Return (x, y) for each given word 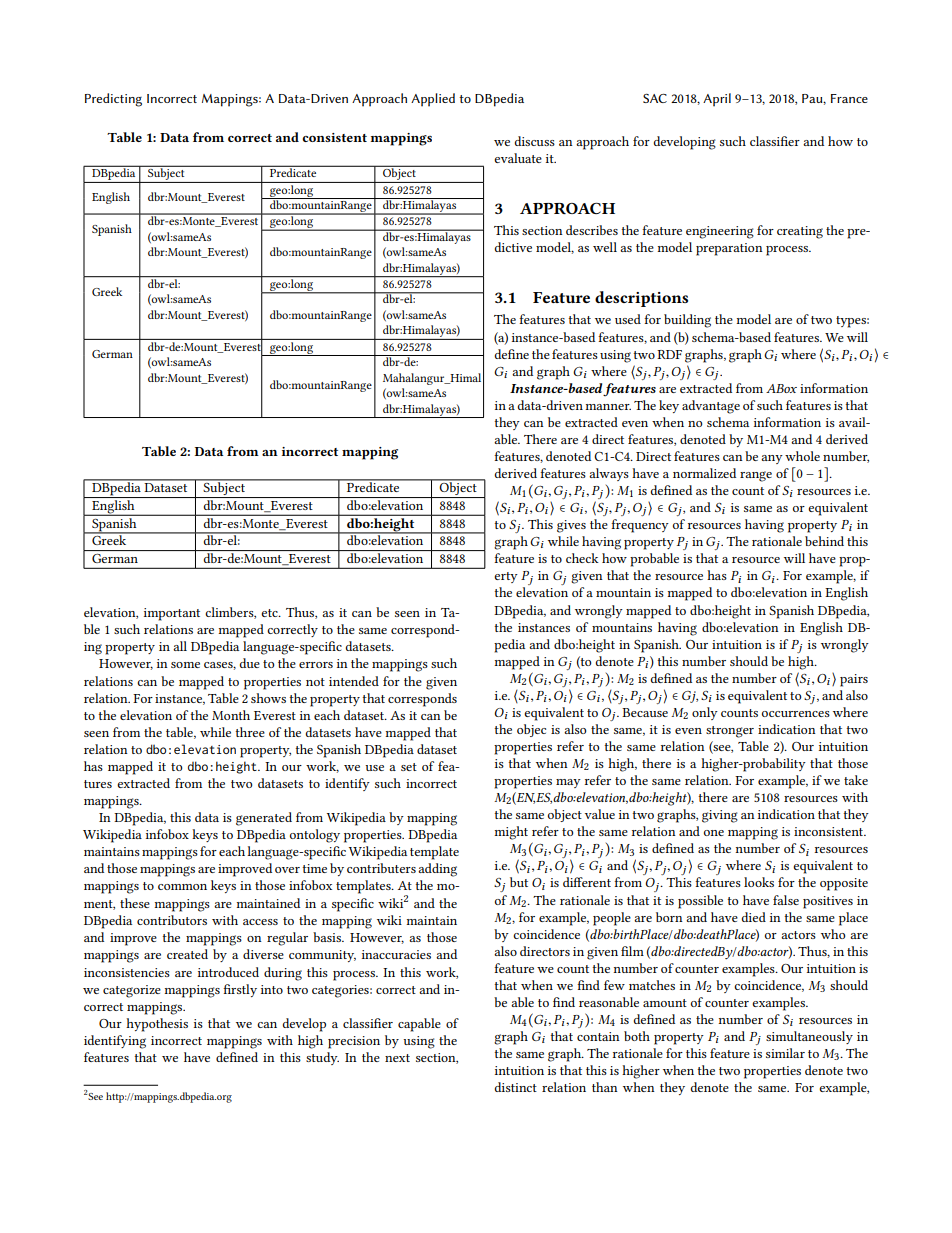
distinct (516, 1087)
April (717, 100)
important (172, 614)
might (511, 833)
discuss (535, 141)
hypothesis (157, 1025)
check (582, 558)
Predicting (113, 100)
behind (824, 541)
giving (720, 816)
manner (608, 407)
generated (264, 819)
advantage (711, 407)
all (180, 646)
